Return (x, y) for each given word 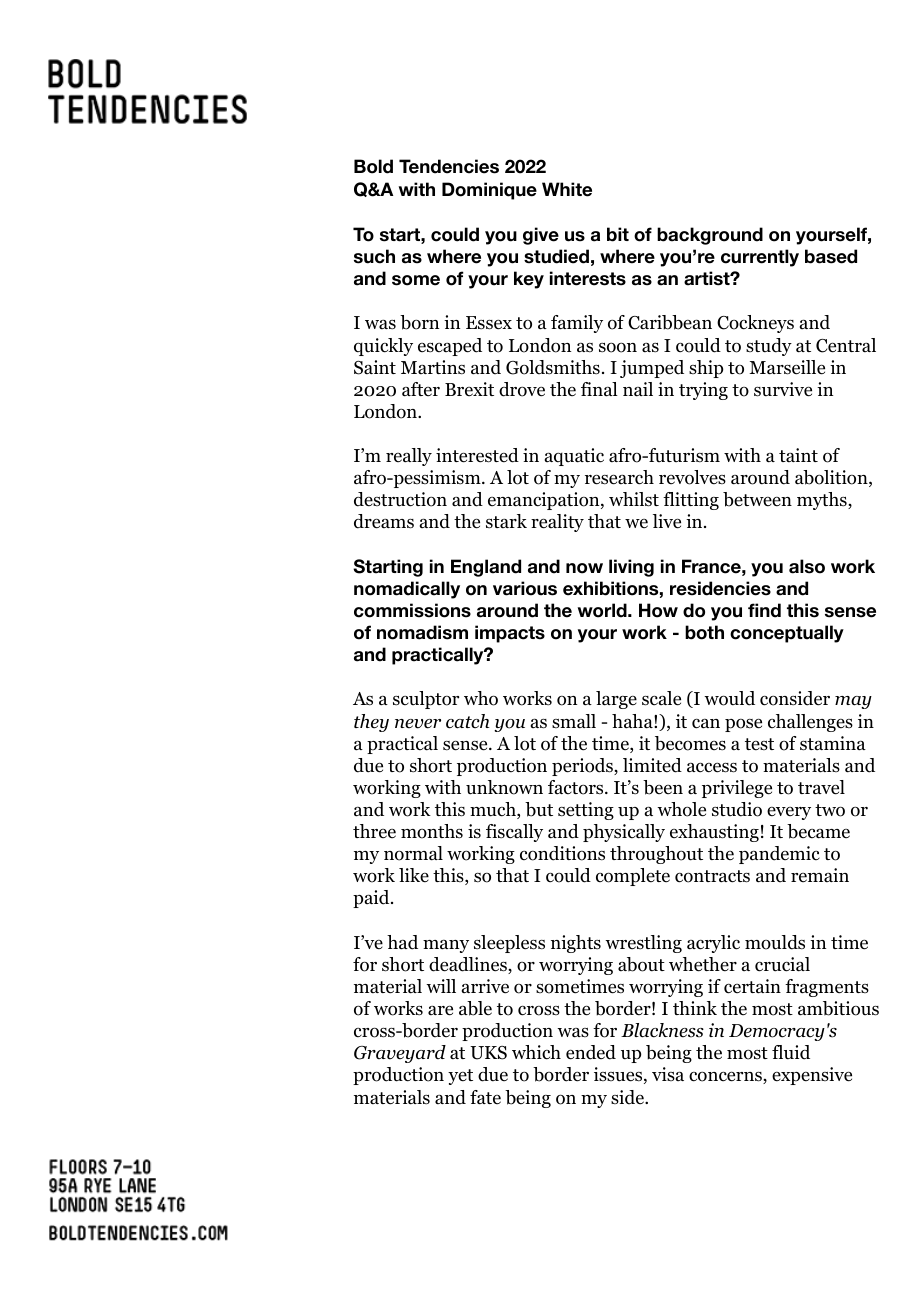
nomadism (422, 632)
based (831, 256)
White (567, 189)
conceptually (787, 634)
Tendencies (449, 166)
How (658, 610)
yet (460, 1077)
